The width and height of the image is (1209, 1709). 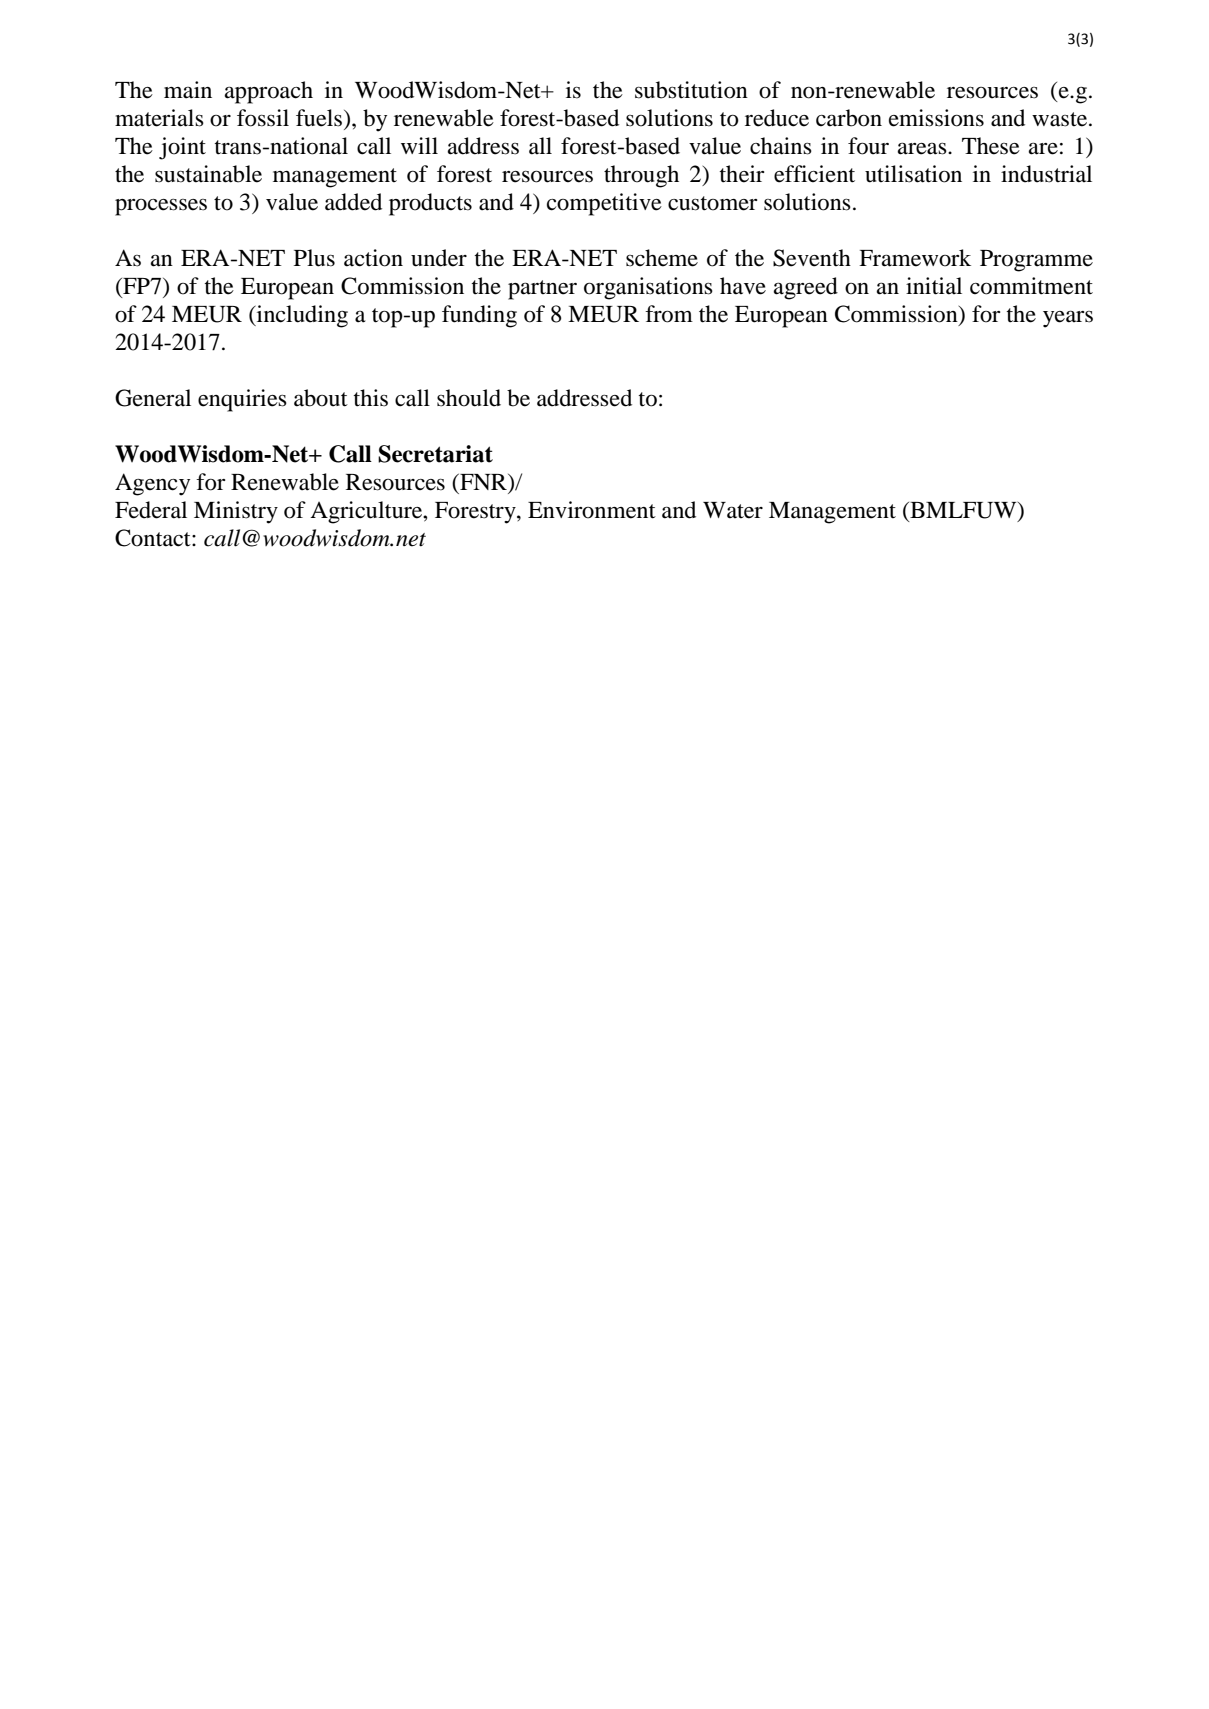 What do you see at coordinates (662, 258) in the image?
I see `scheme` at bounding box center [662, 258].
